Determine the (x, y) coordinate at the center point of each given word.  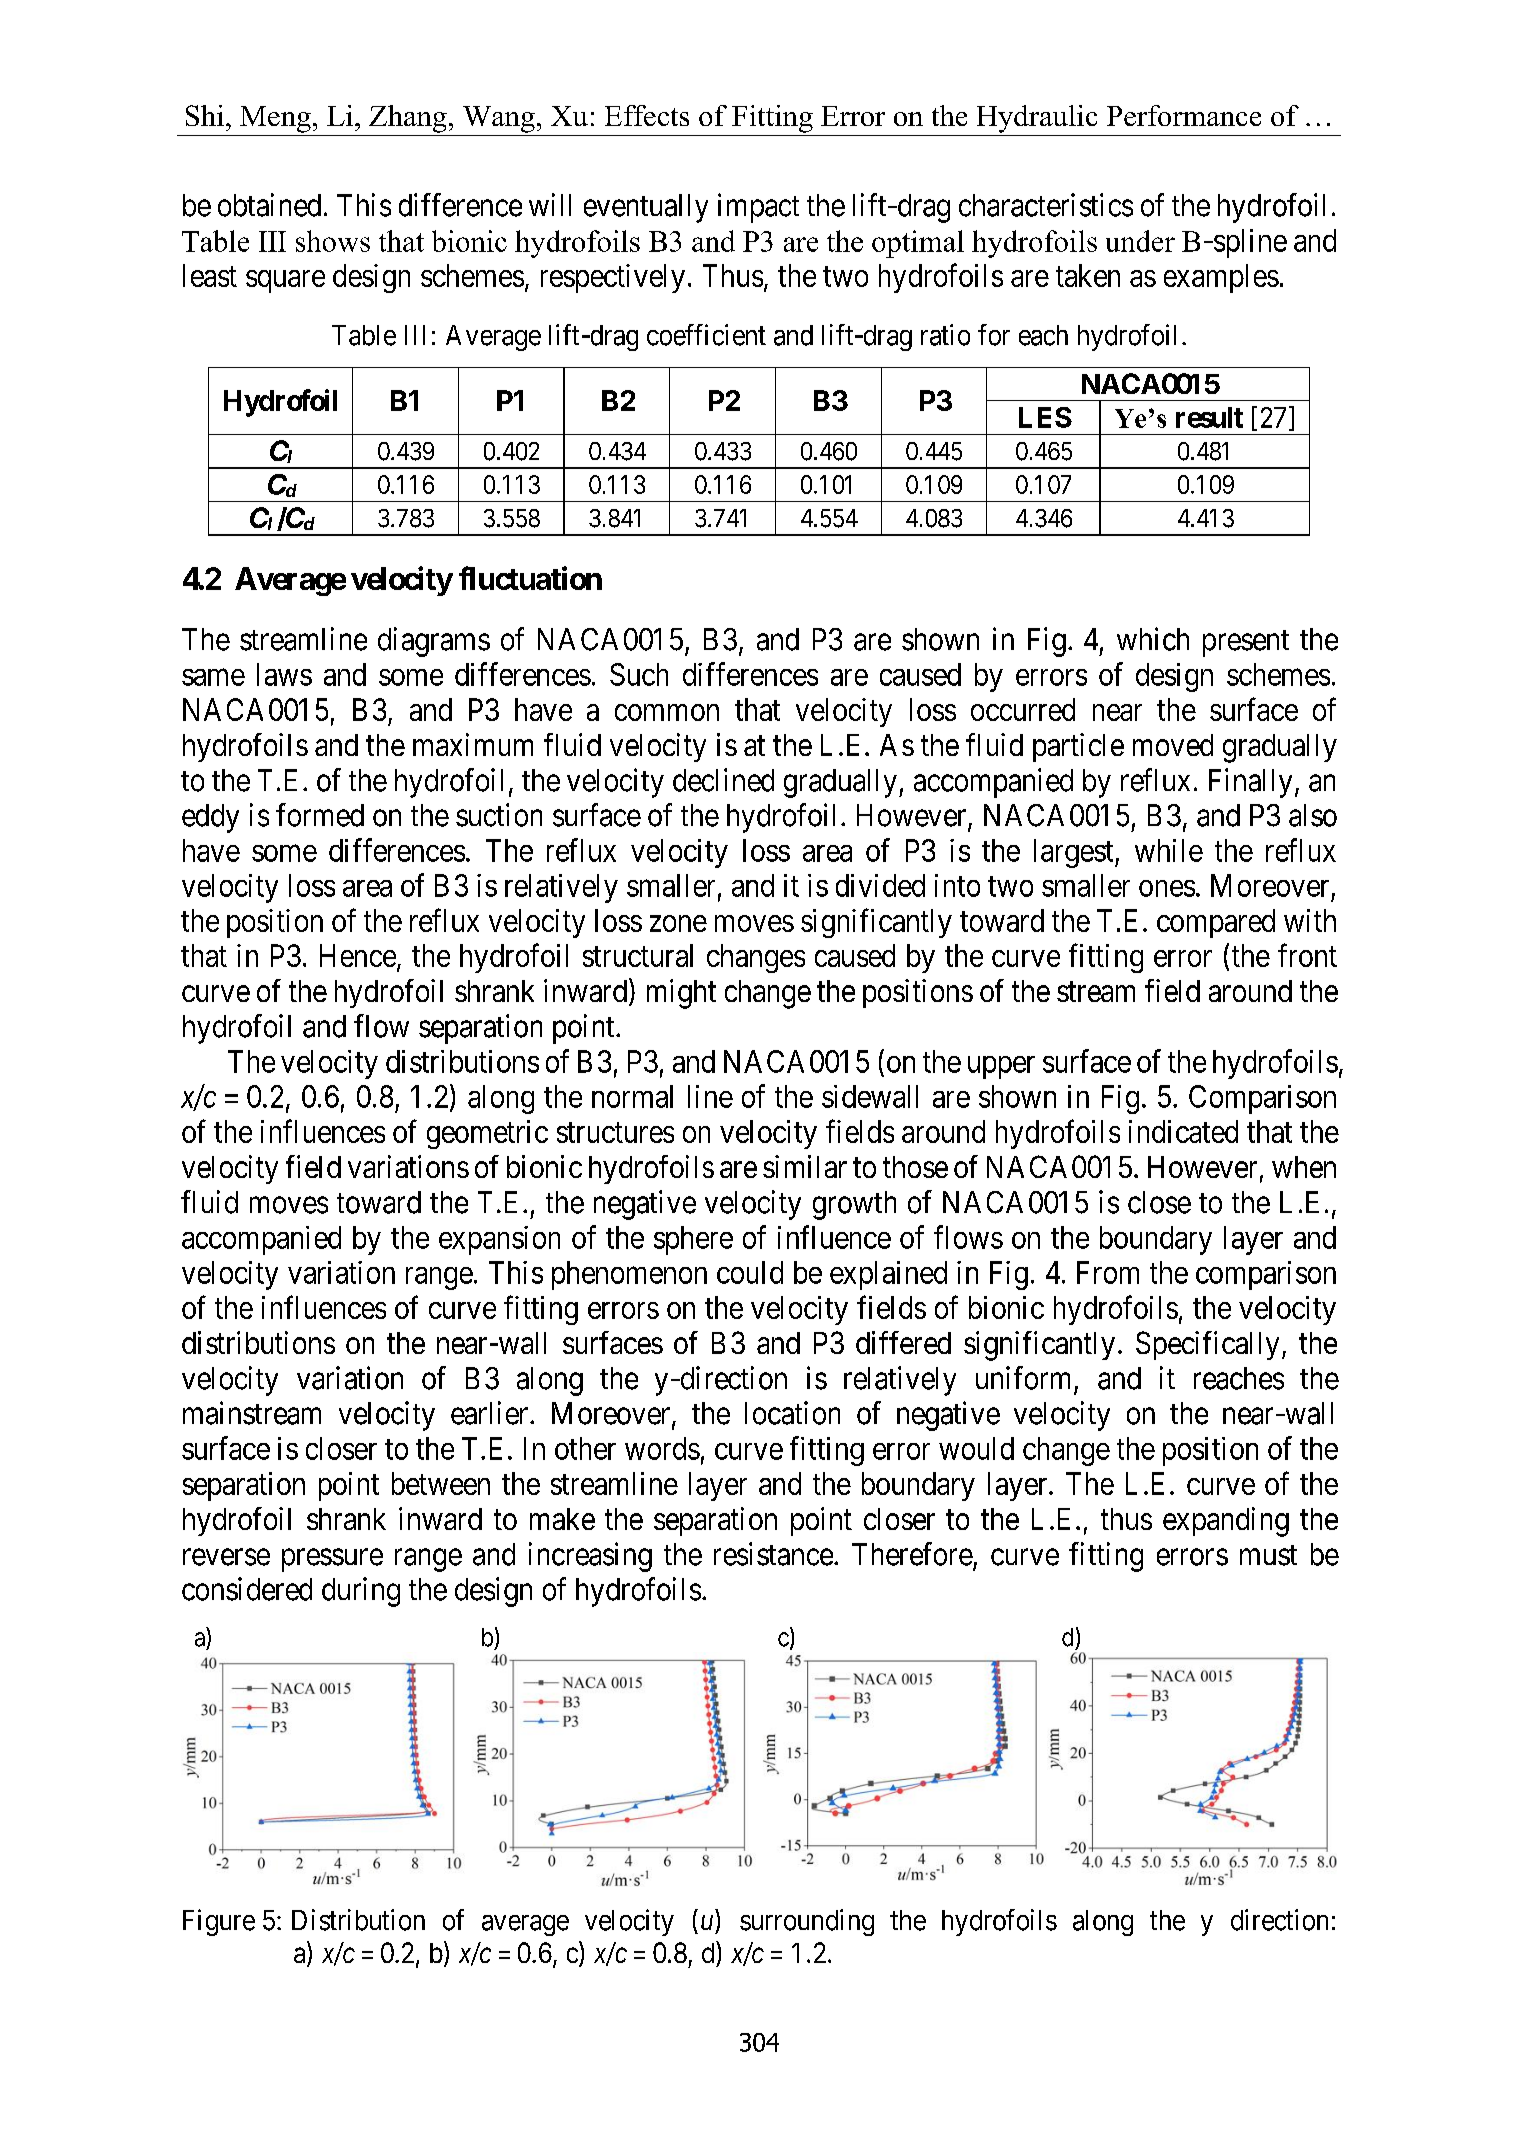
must (1268, 1555)
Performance (1184, 115)
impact (758, 208)
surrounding (807, 1922)
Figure (219, 1922)
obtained (269, 205)
